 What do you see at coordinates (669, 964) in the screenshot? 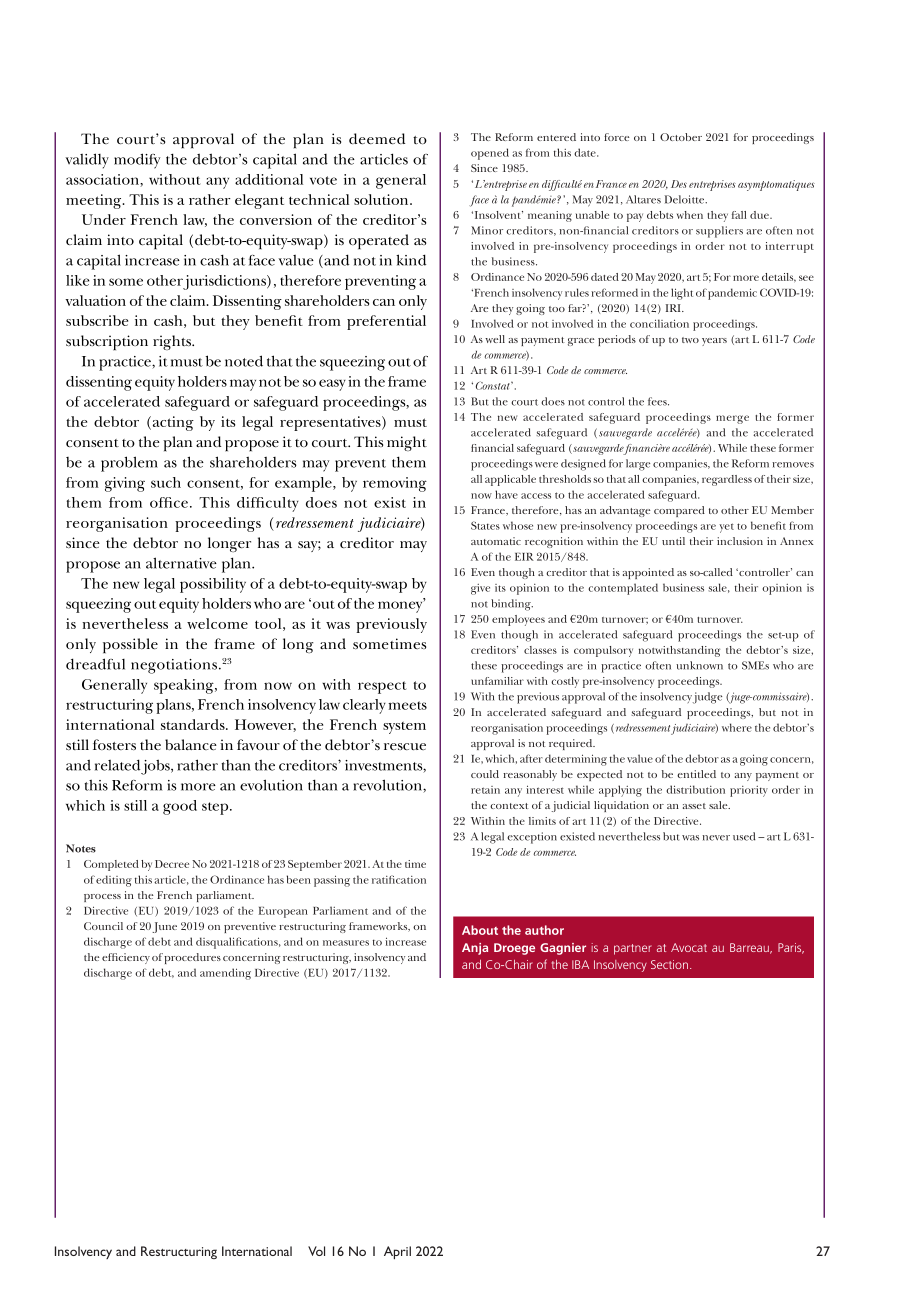
I see `Section` at bounding box center [669, 964].
